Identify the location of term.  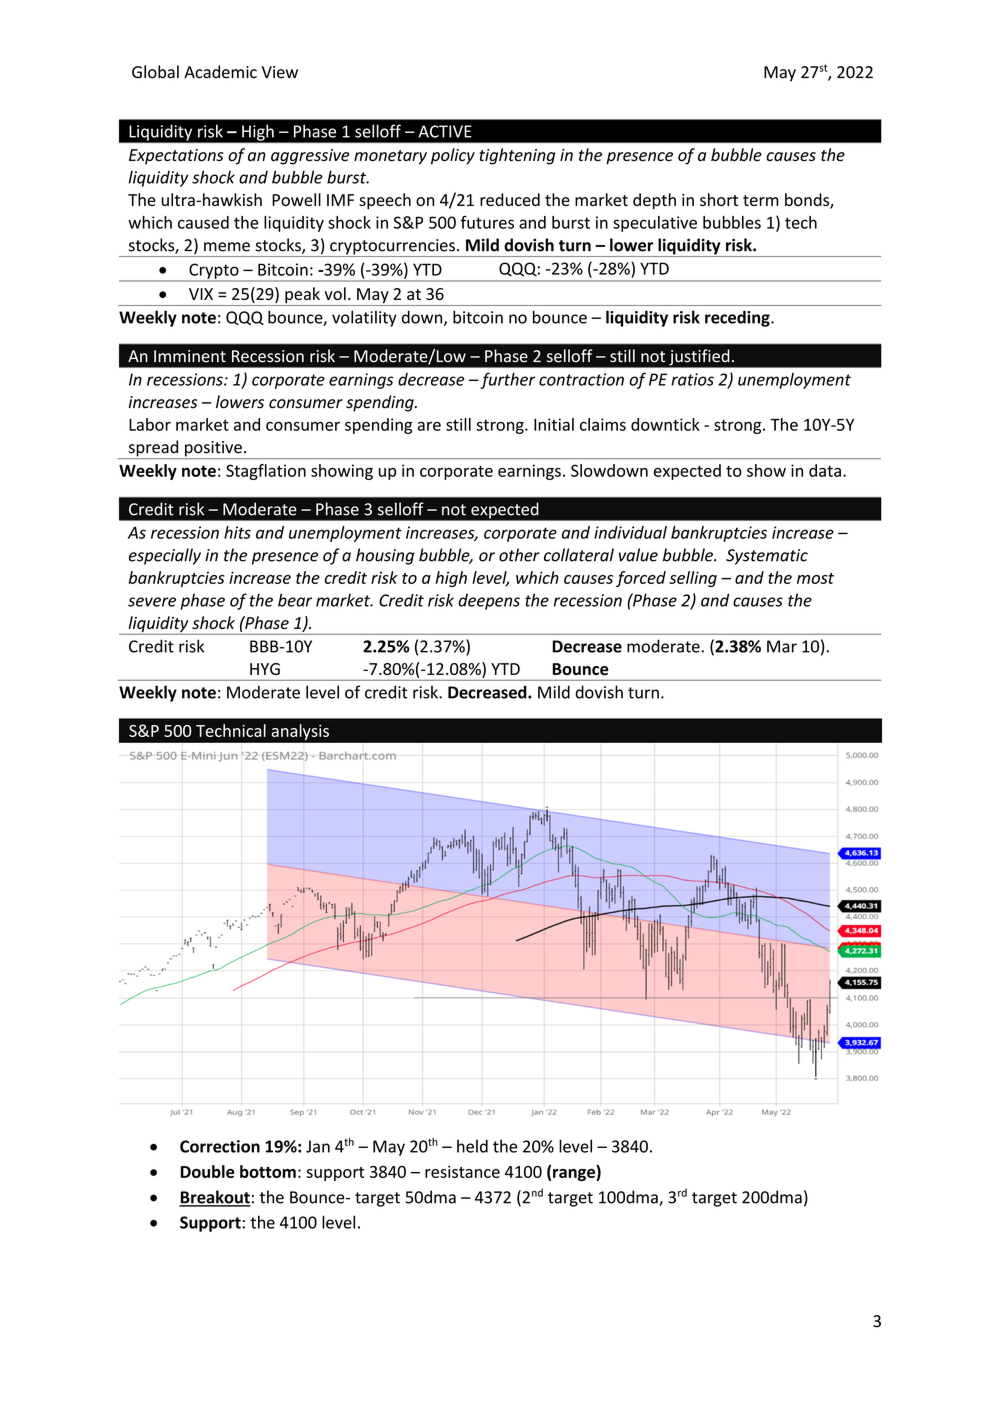
(761, 200).
